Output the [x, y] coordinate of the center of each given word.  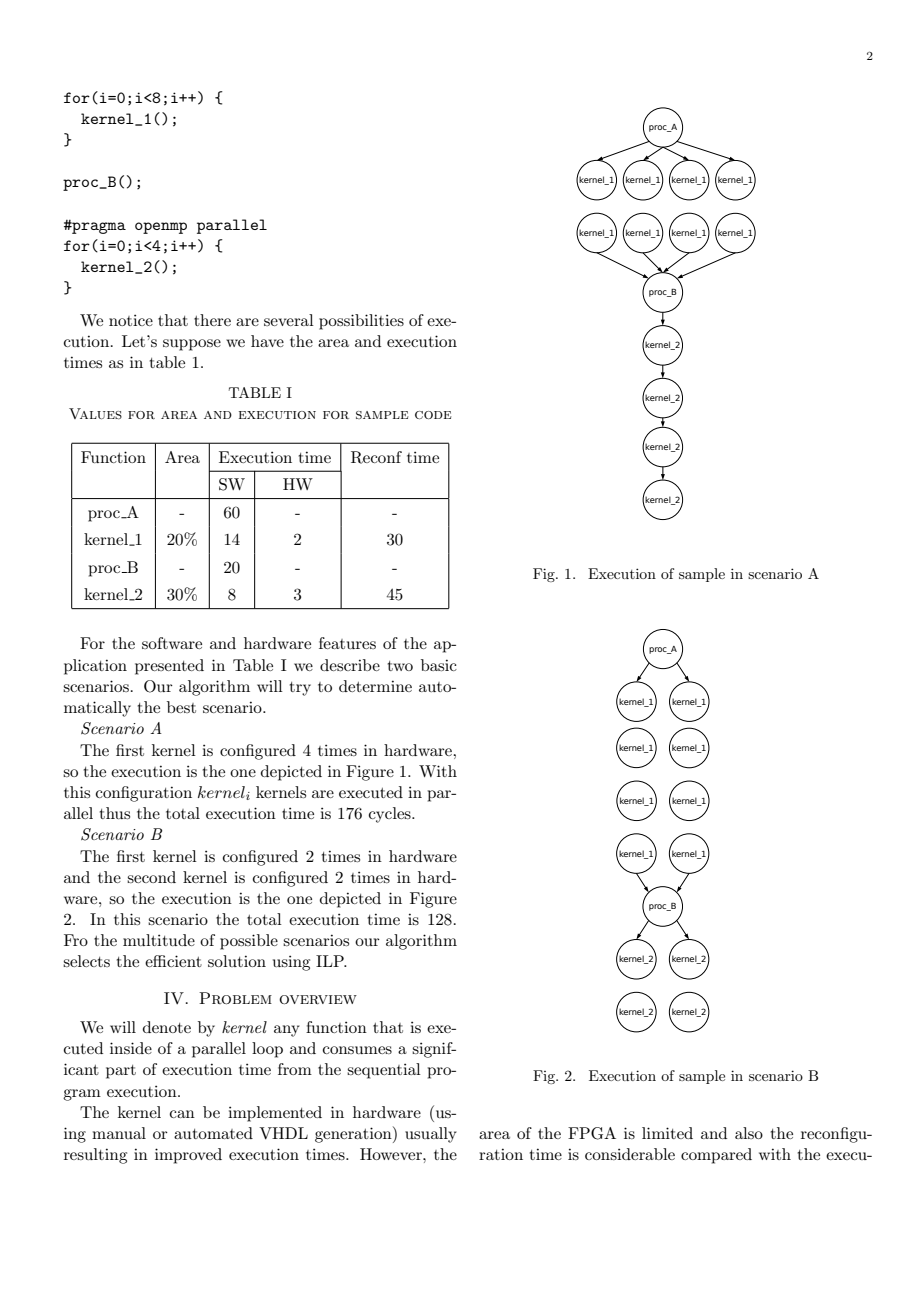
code [433, 415]
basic [439, 665]
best [181, 707]
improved [188, 1156]
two [400, 666]
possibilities [361, 322]
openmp [161, 228]
